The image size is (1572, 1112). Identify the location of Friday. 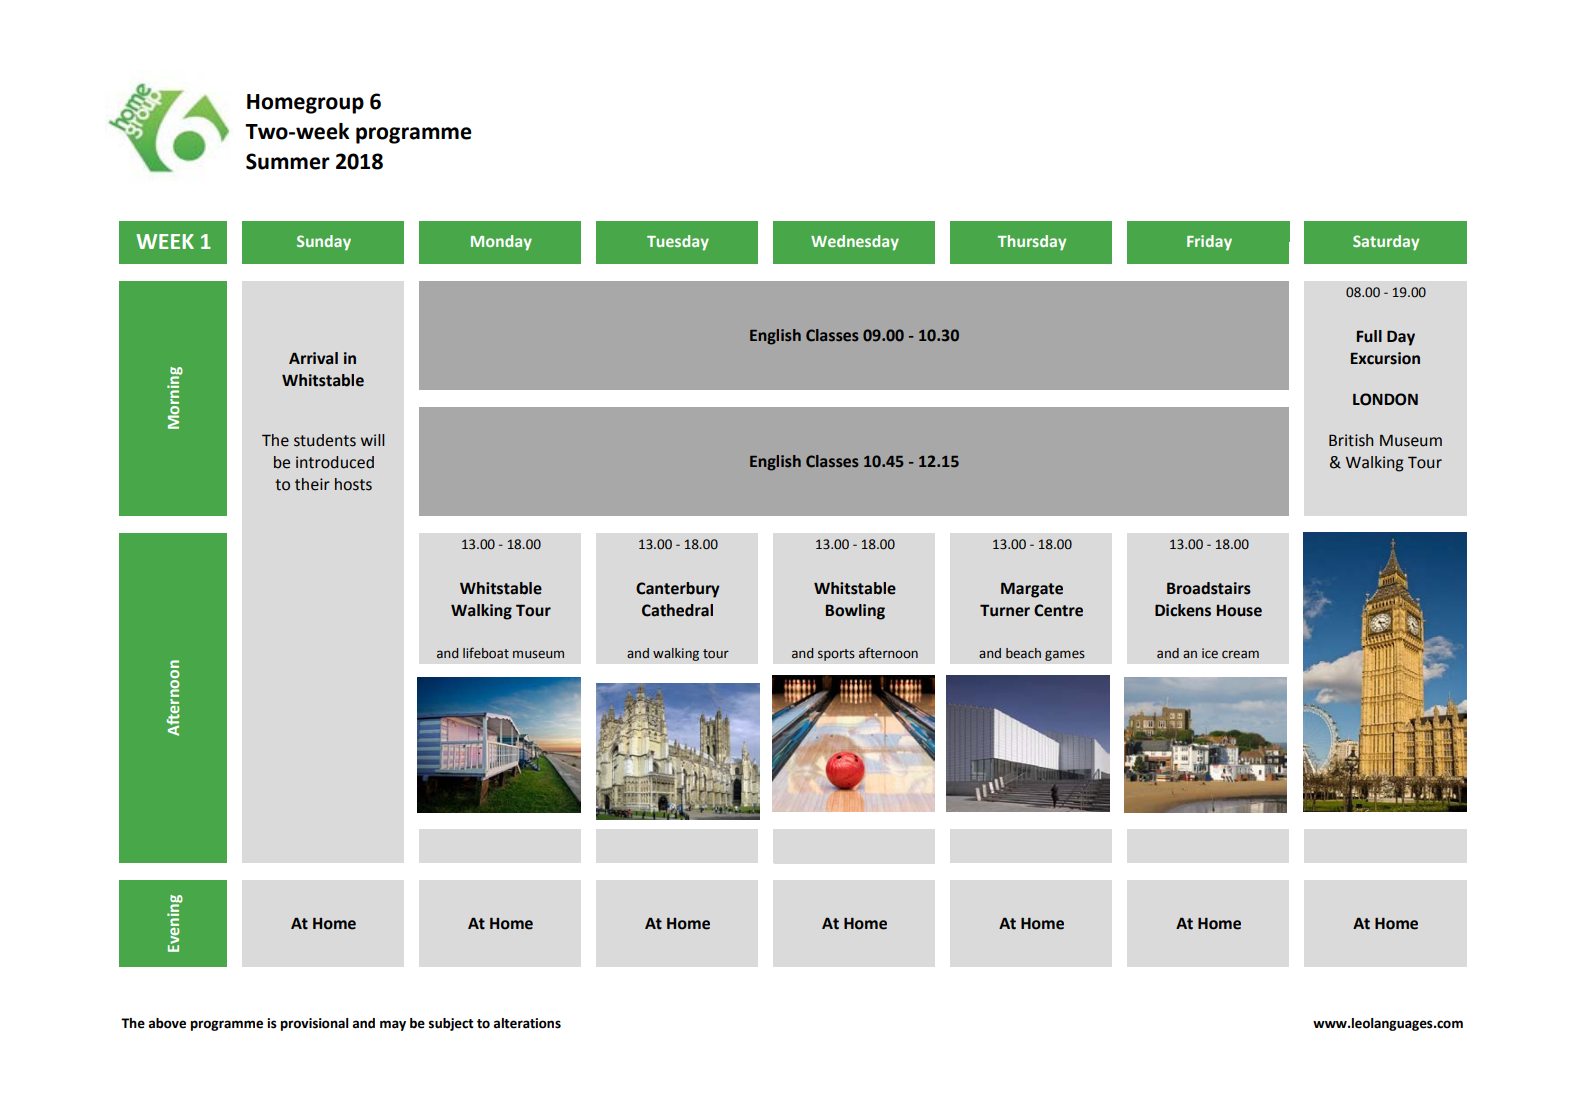
(1209, 243).
